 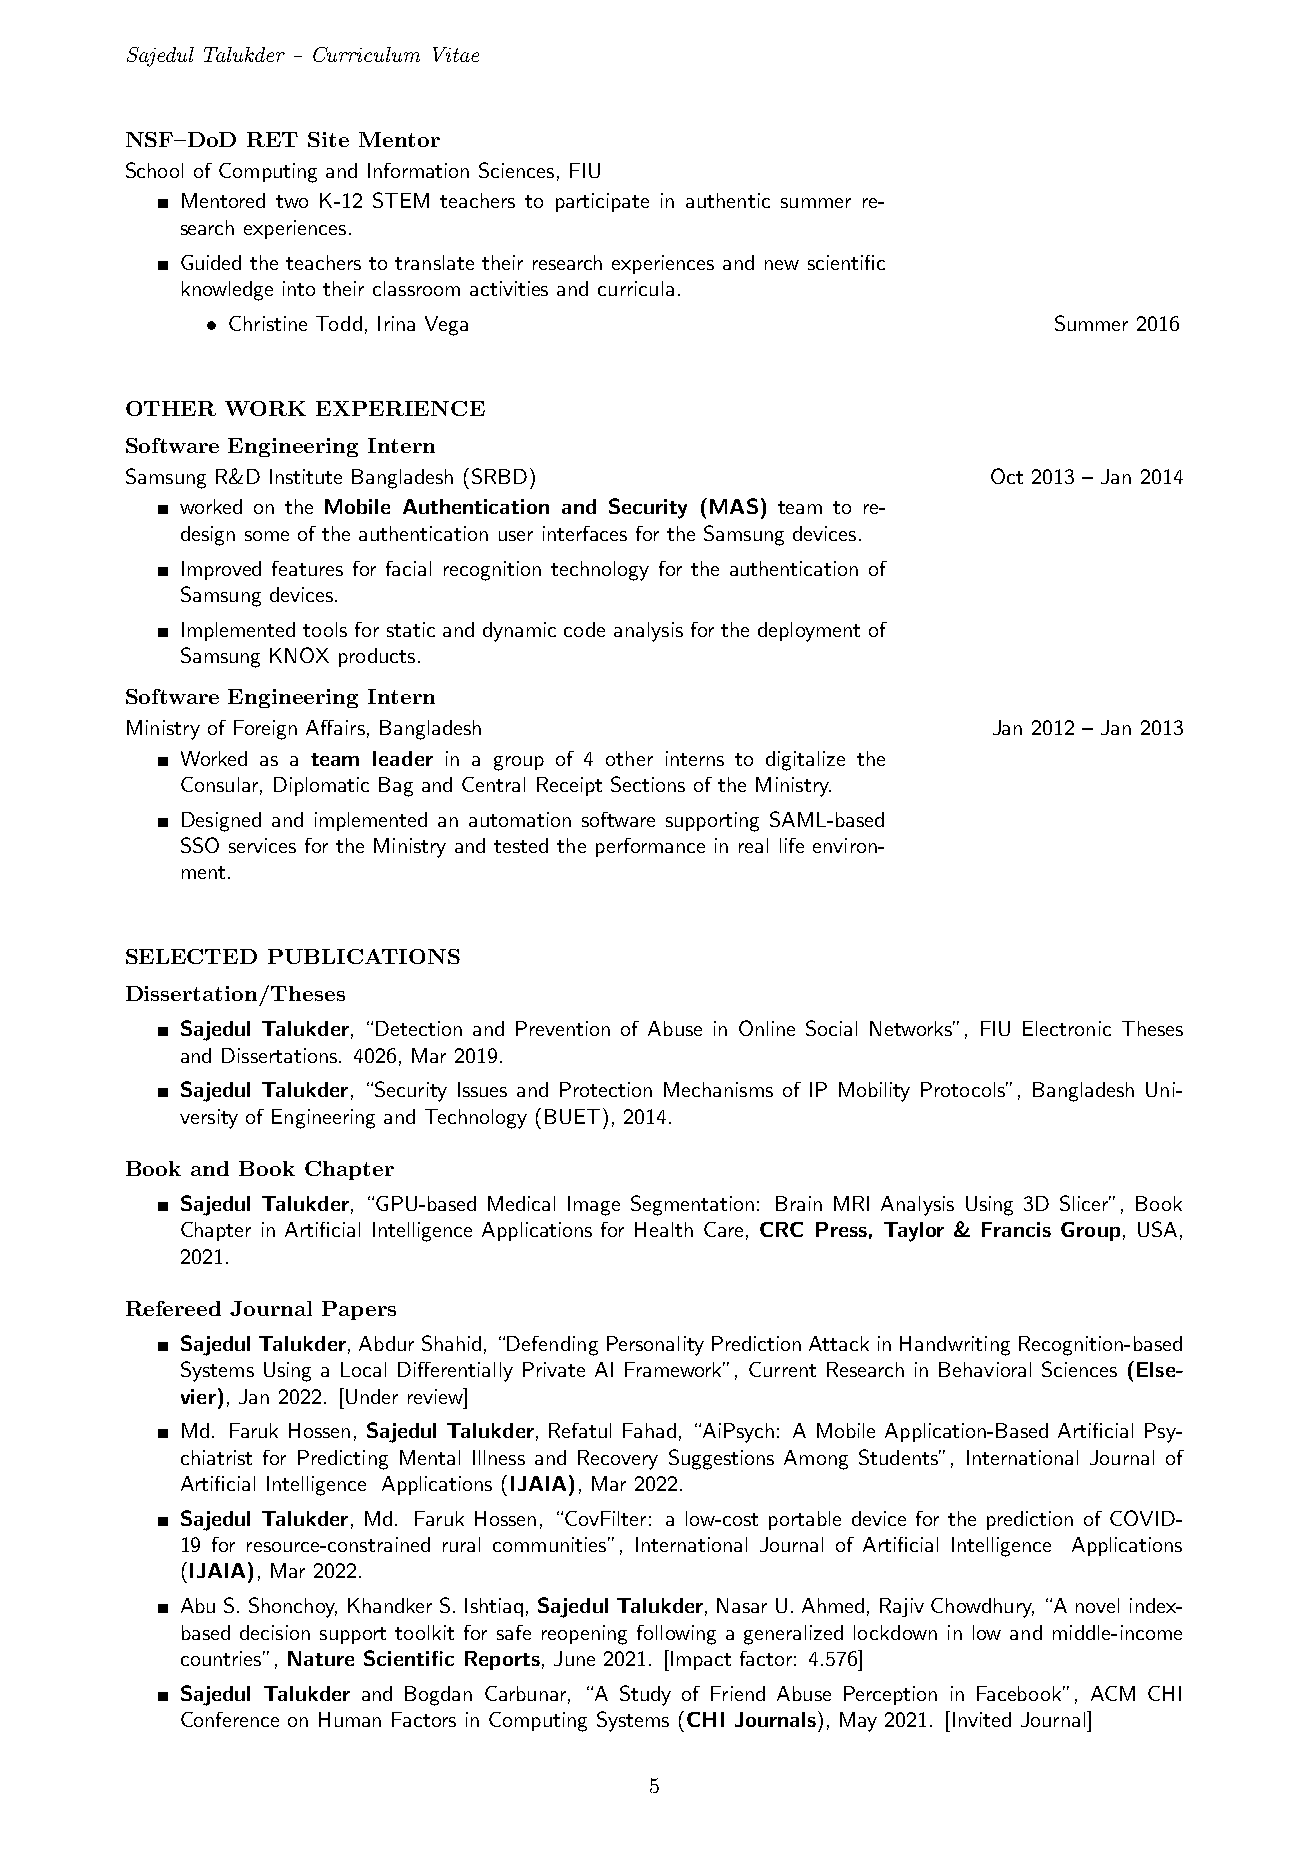 What do you see at coordinates (982, 1719) in the image?
I see `Invited` at bounding box center [982, 1719].
